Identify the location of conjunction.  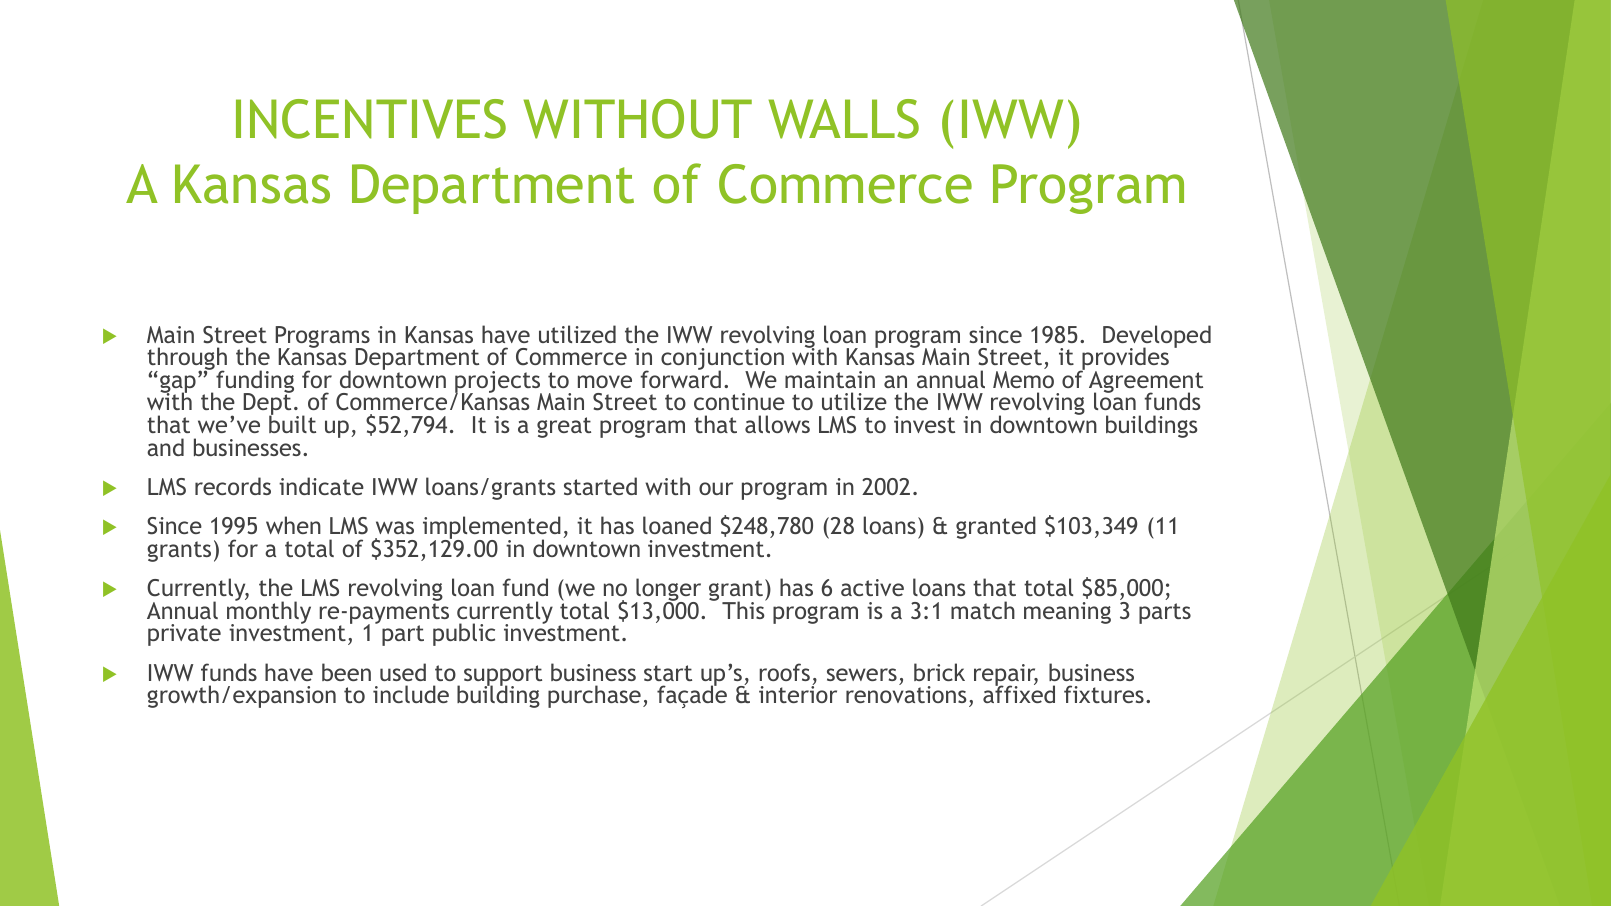
(722, 360).
